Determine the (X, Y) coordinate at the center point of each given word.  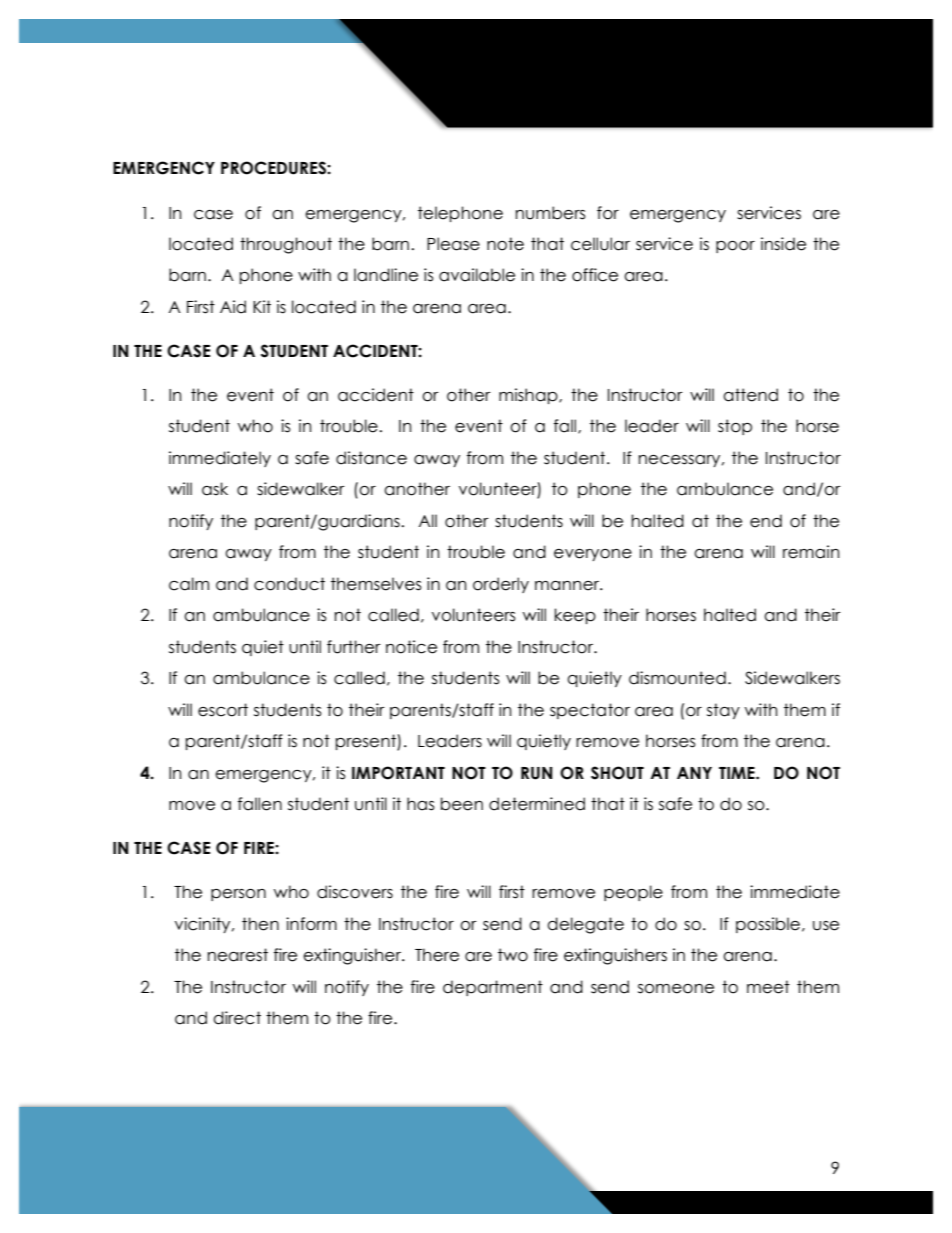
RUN (536, 773)
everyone (593, 555)
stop (735, 427)
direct (237, 1018)
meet (768, 987)
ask (215, 489)
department (493, 988)
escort (223, 710)
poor (735, 247)
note (505, 244)
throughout (286, 245)
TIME (738, 773)
